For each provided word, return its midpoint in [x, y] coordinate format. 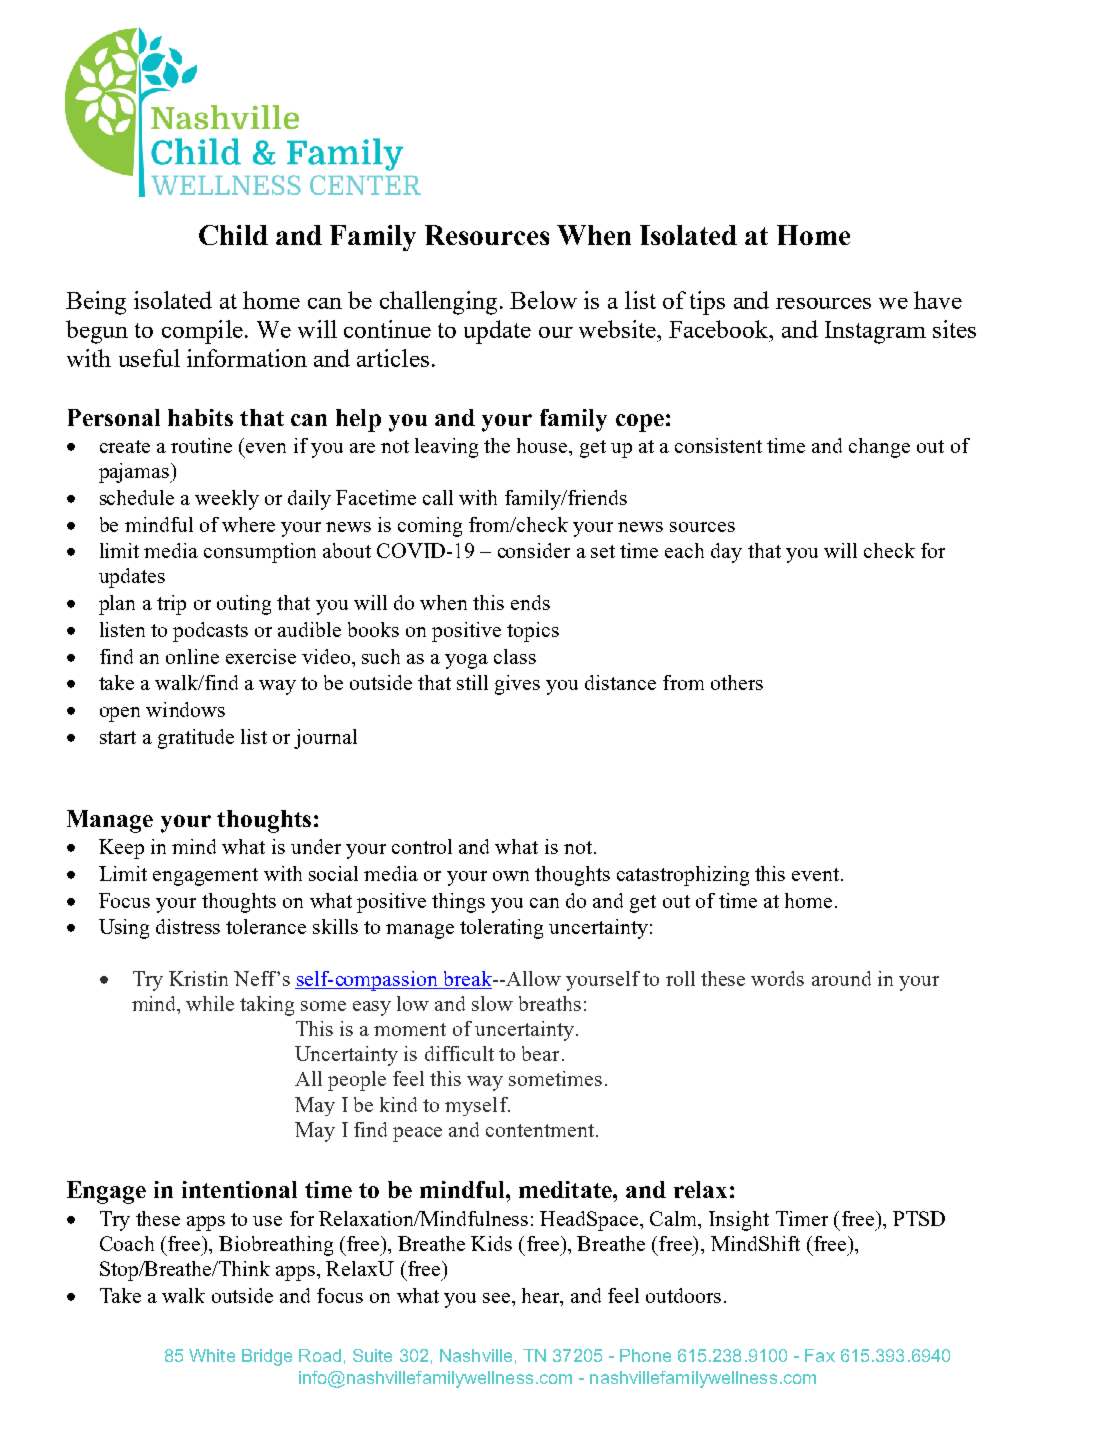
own [511, 876]
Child [233, 235]
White [212, 1355]
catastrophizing [683, 876]
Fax [820, 1355]
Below [543, 300]
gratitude [196, 739]
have [938, 300]
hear [542, 1295]
